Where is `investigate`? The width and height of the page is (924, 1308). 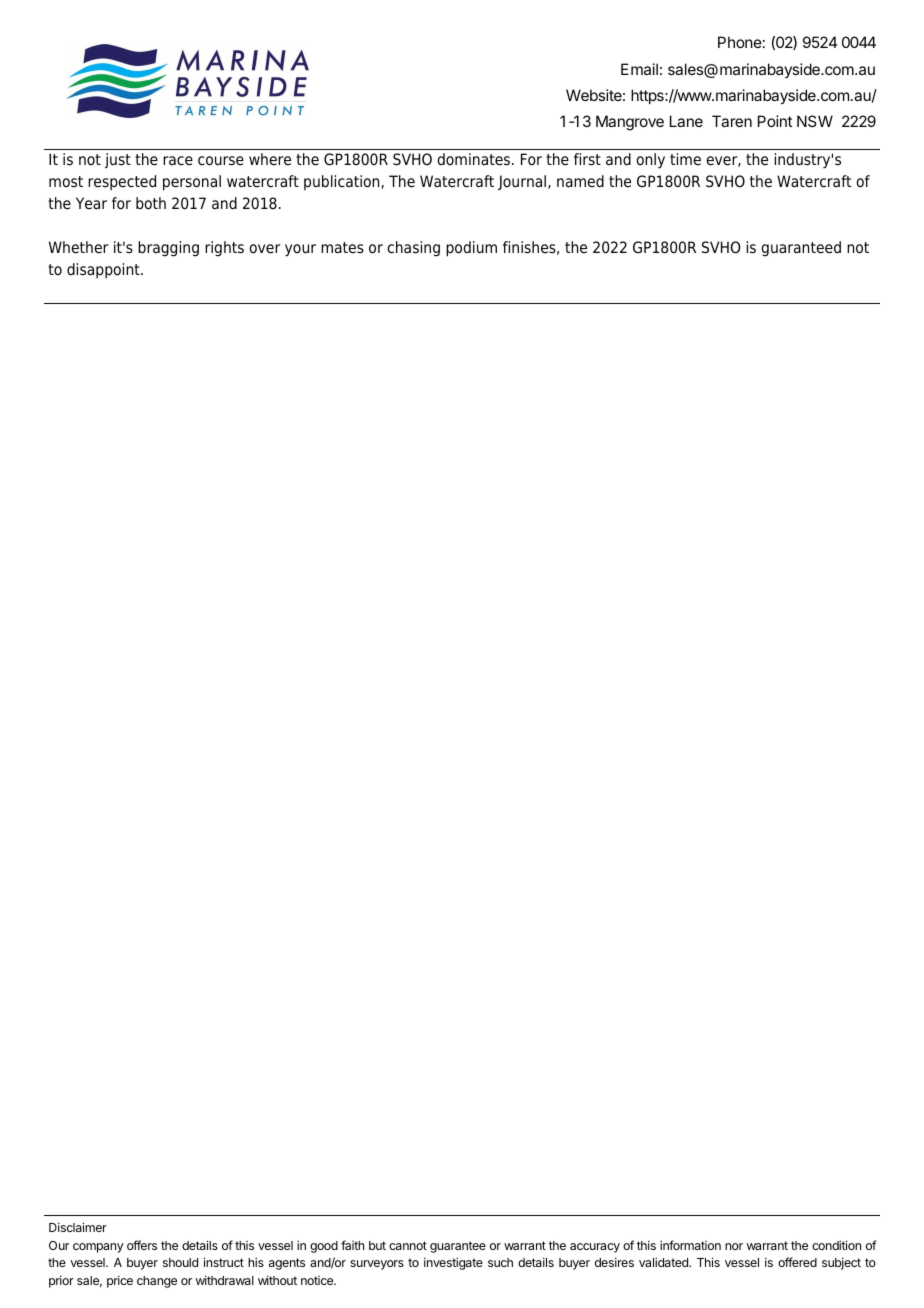
investigate is located at coordinates (453, 1263).
